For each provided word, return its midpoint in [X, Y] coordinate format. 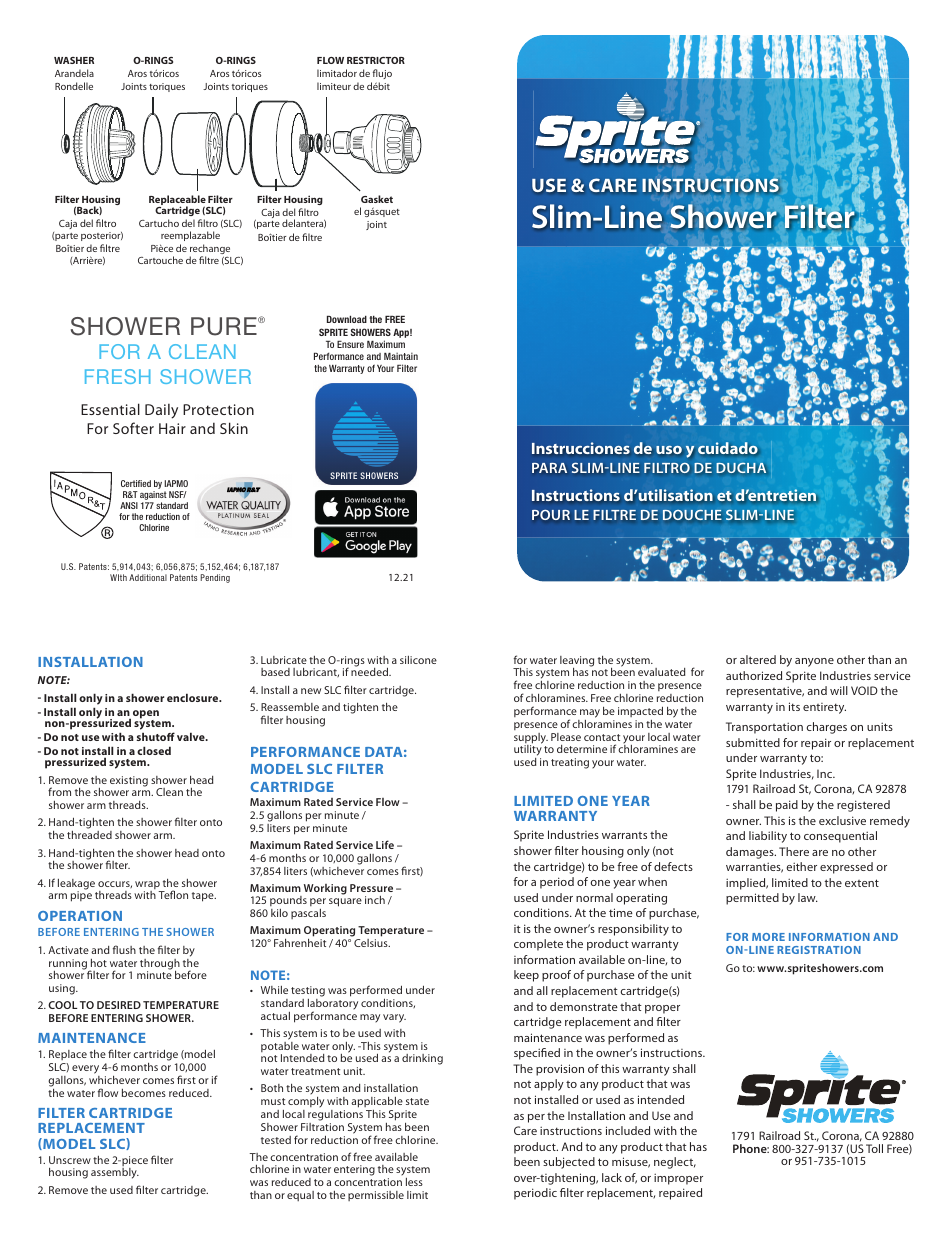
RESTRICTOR [376, 60]
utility [528, 751]
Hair [172, 428]
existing [129, 781]
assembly [115, 1173]
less [414, 1182]
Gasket [377, 199]
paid [787, 806]
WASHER [74, 60]
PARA [549, 468]
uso [669, 450]
